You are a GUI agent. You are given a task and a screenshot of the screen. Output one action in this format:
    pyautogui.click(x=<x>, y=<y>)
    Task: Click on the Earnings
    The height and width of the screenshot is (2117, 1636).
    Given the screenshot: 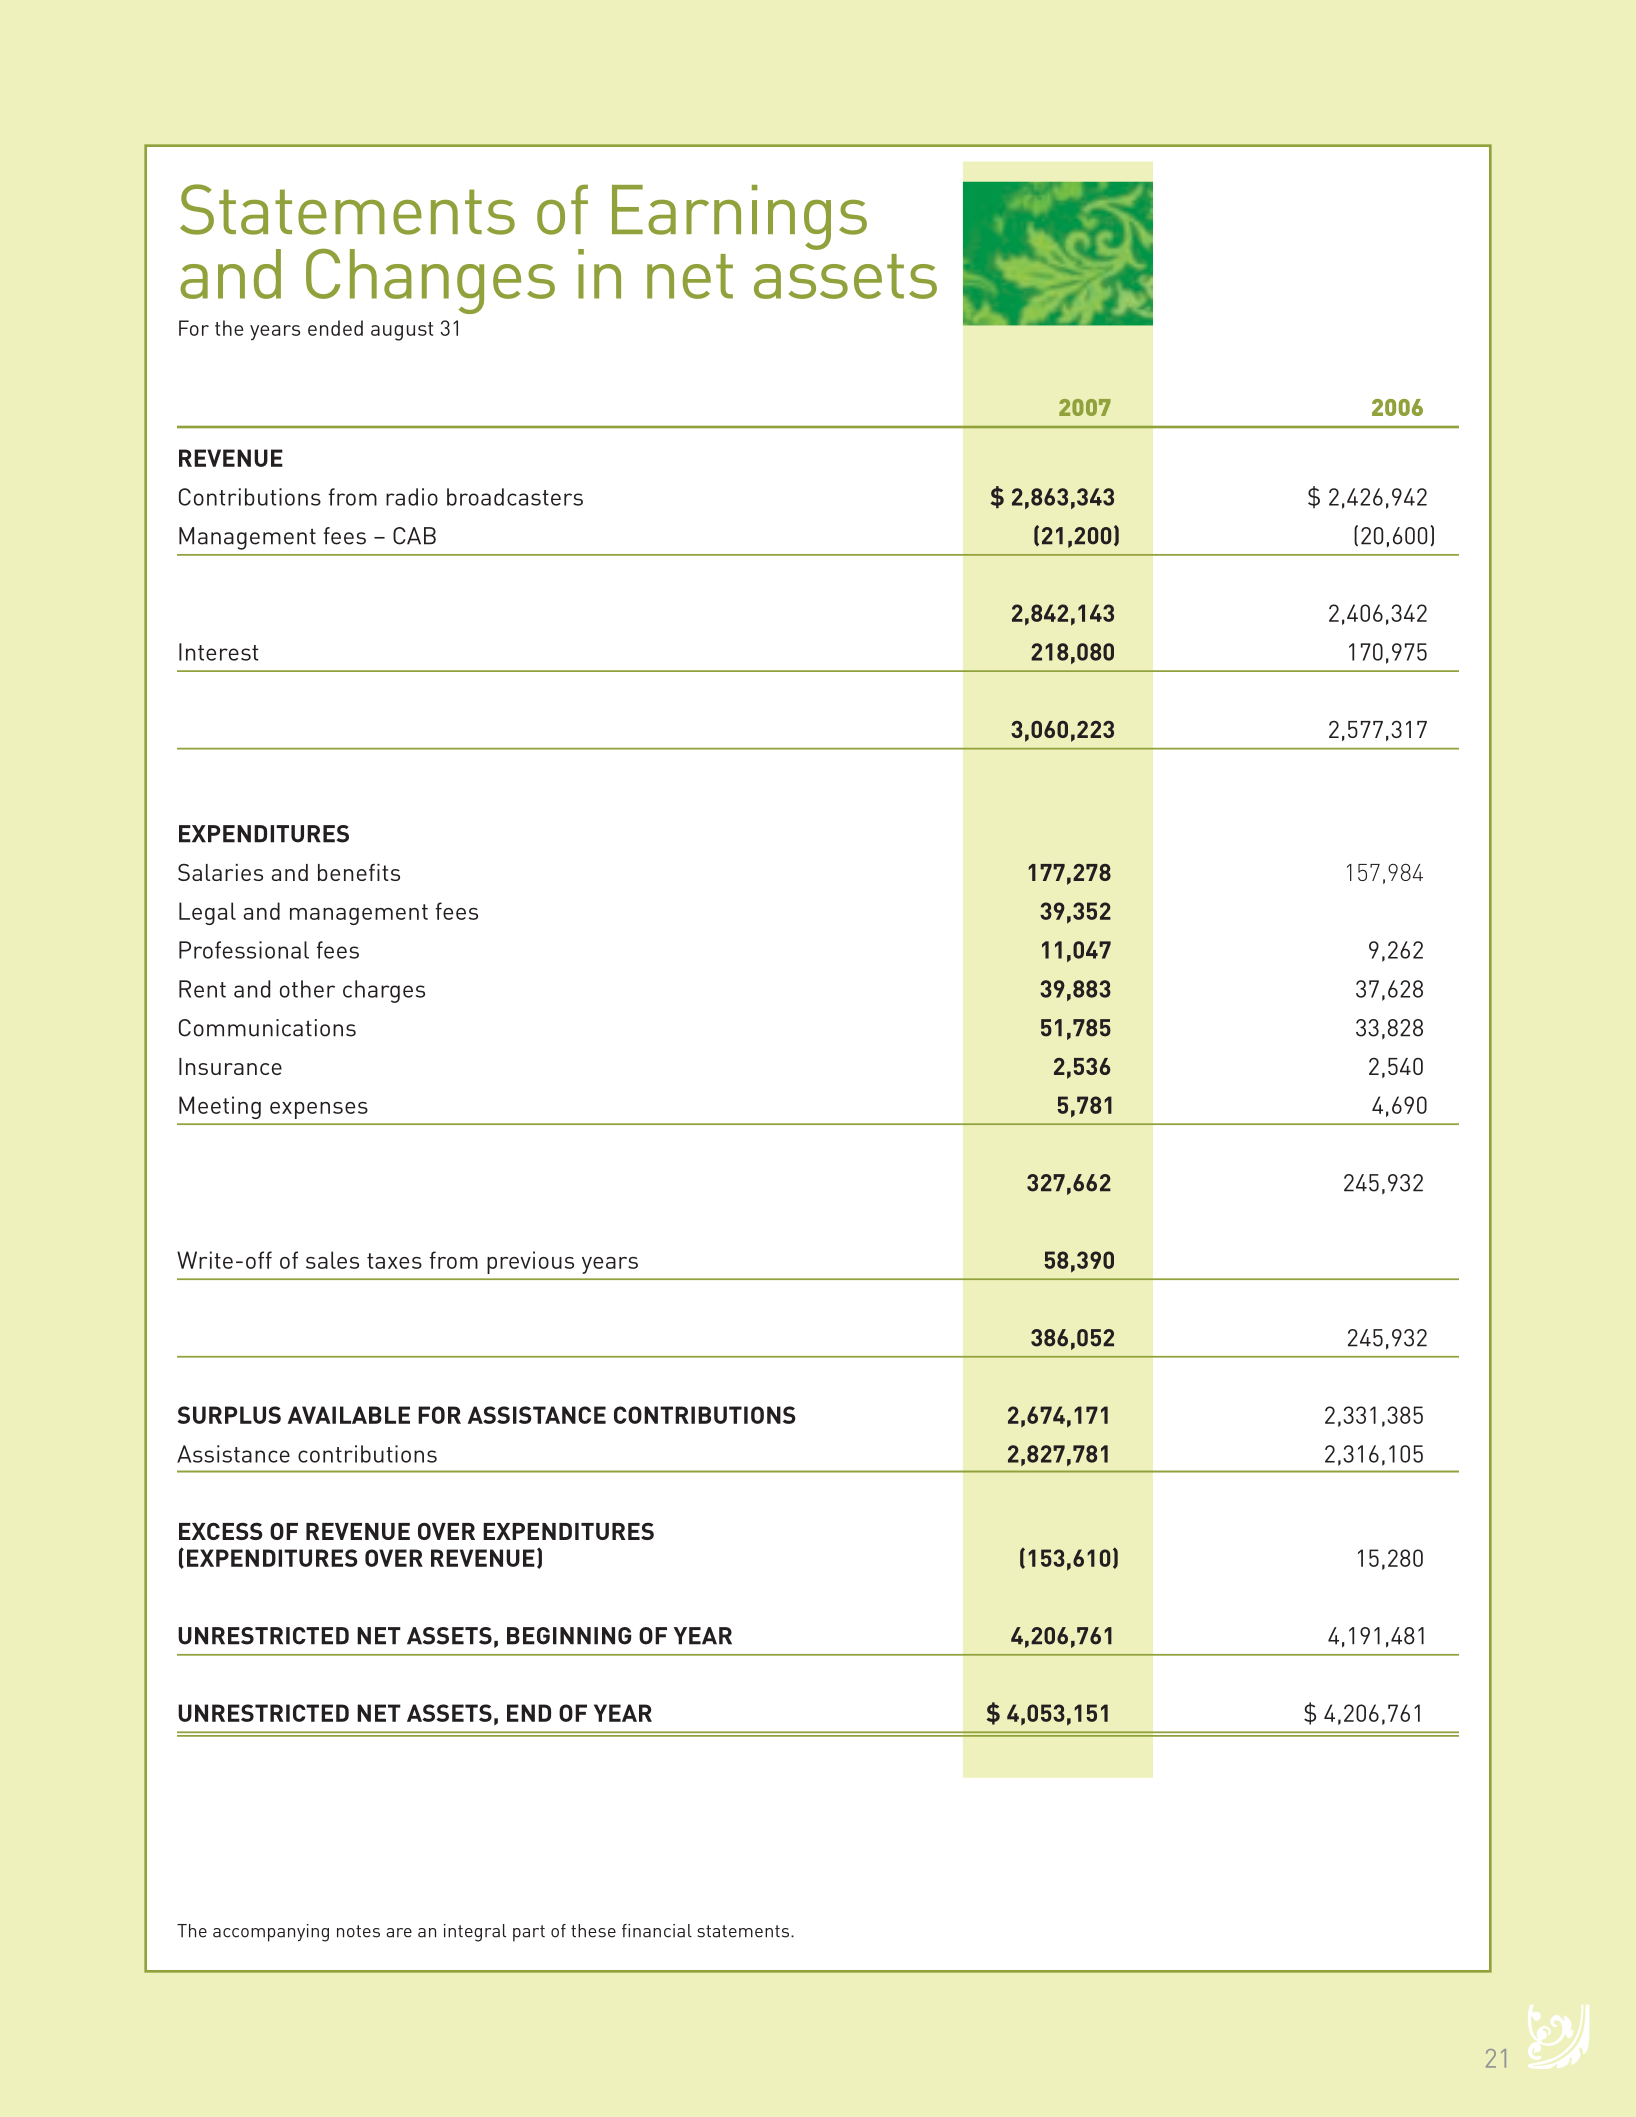 What is the action you would take?
    pyautogui.click(x=739, y=217)
